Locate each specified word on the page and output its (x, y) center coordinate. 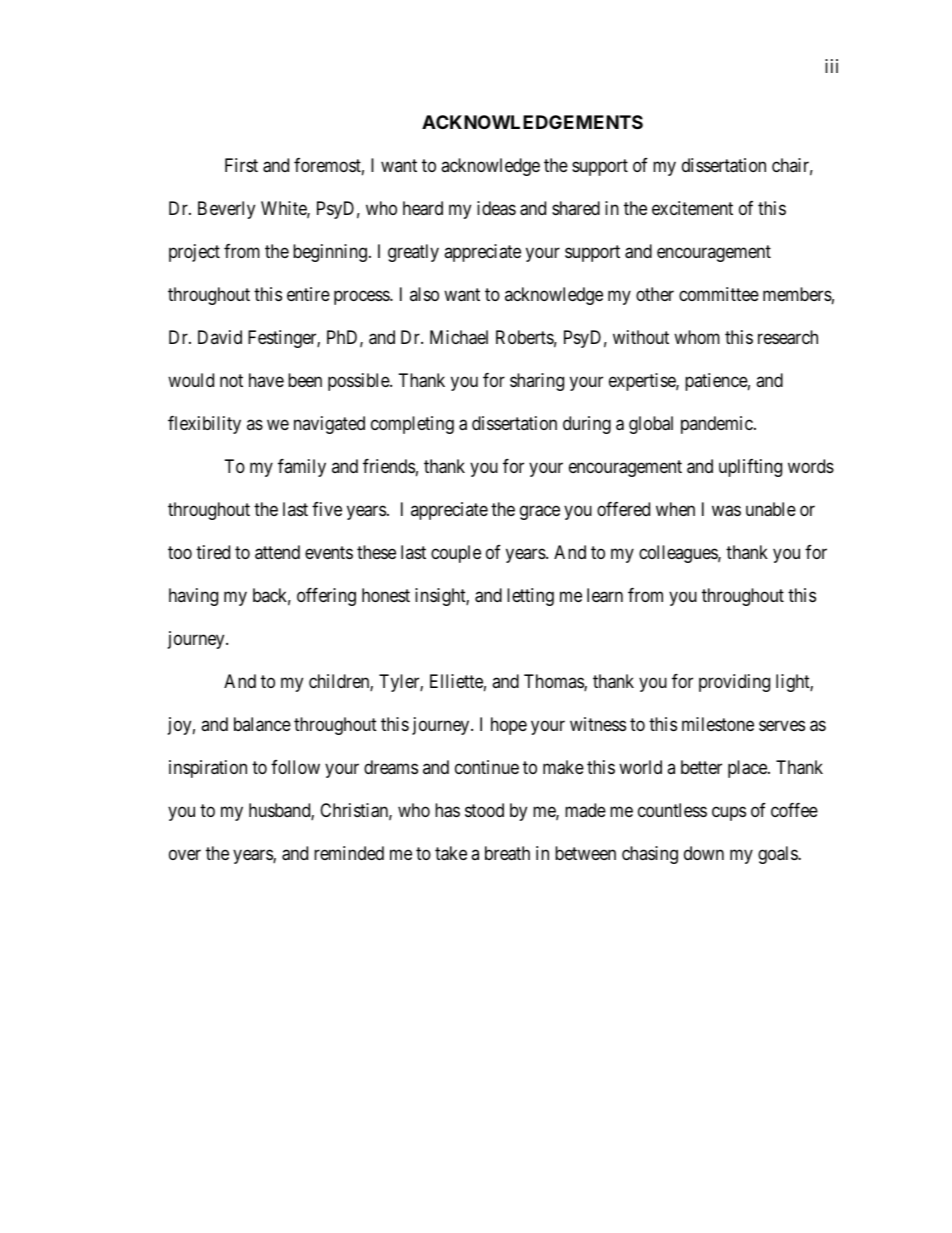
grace (540, 512)
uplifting (750, 468)
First (241, 165)
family (302, 468)
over (185, 854)
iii (831, 66)
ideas (496, 208)
